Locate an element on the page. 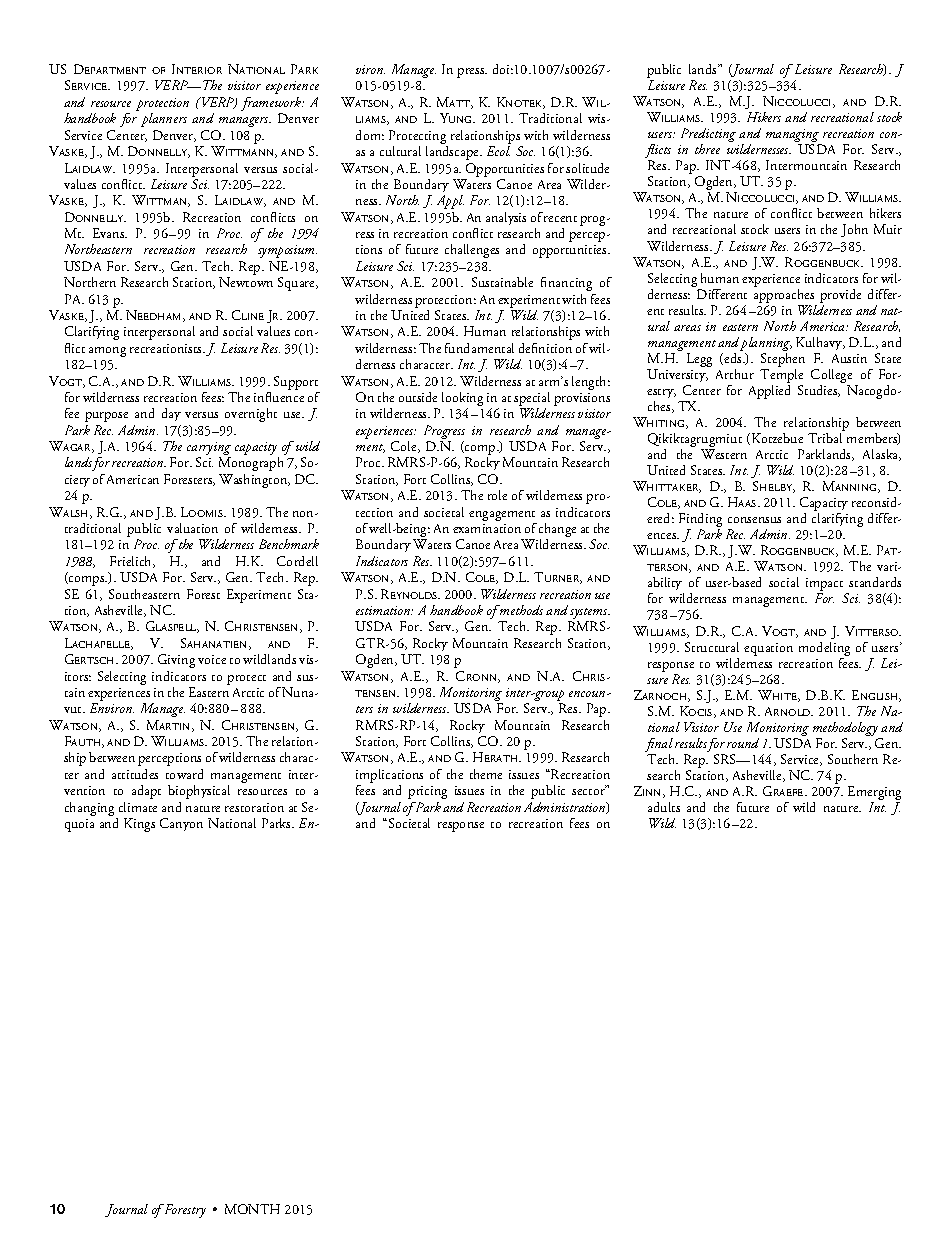 This image has height=1256, width=952. adults is located at coordinates (664, 807).
